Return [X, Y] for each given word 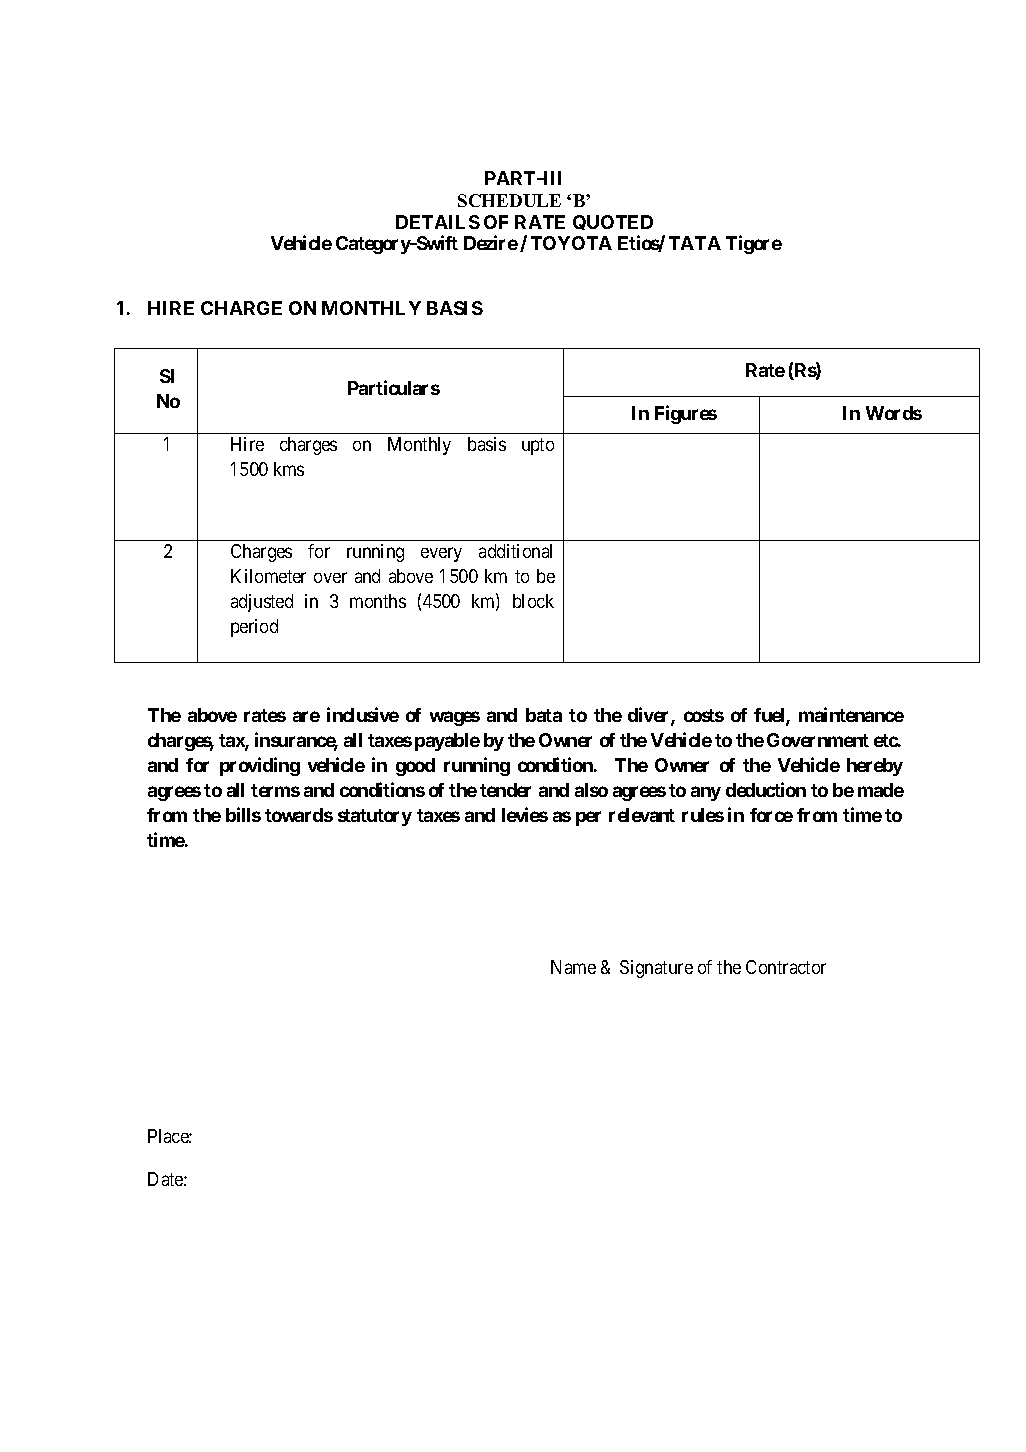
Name [573, 967]
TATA [695, 243]
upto [538, 446]
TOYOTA [571, 243]
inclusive [363, 714]
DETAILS [438, 222]
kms [289, 469]
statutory [375, 817]
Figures [686, 414]
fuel [770, 716]
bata [544, 715]
